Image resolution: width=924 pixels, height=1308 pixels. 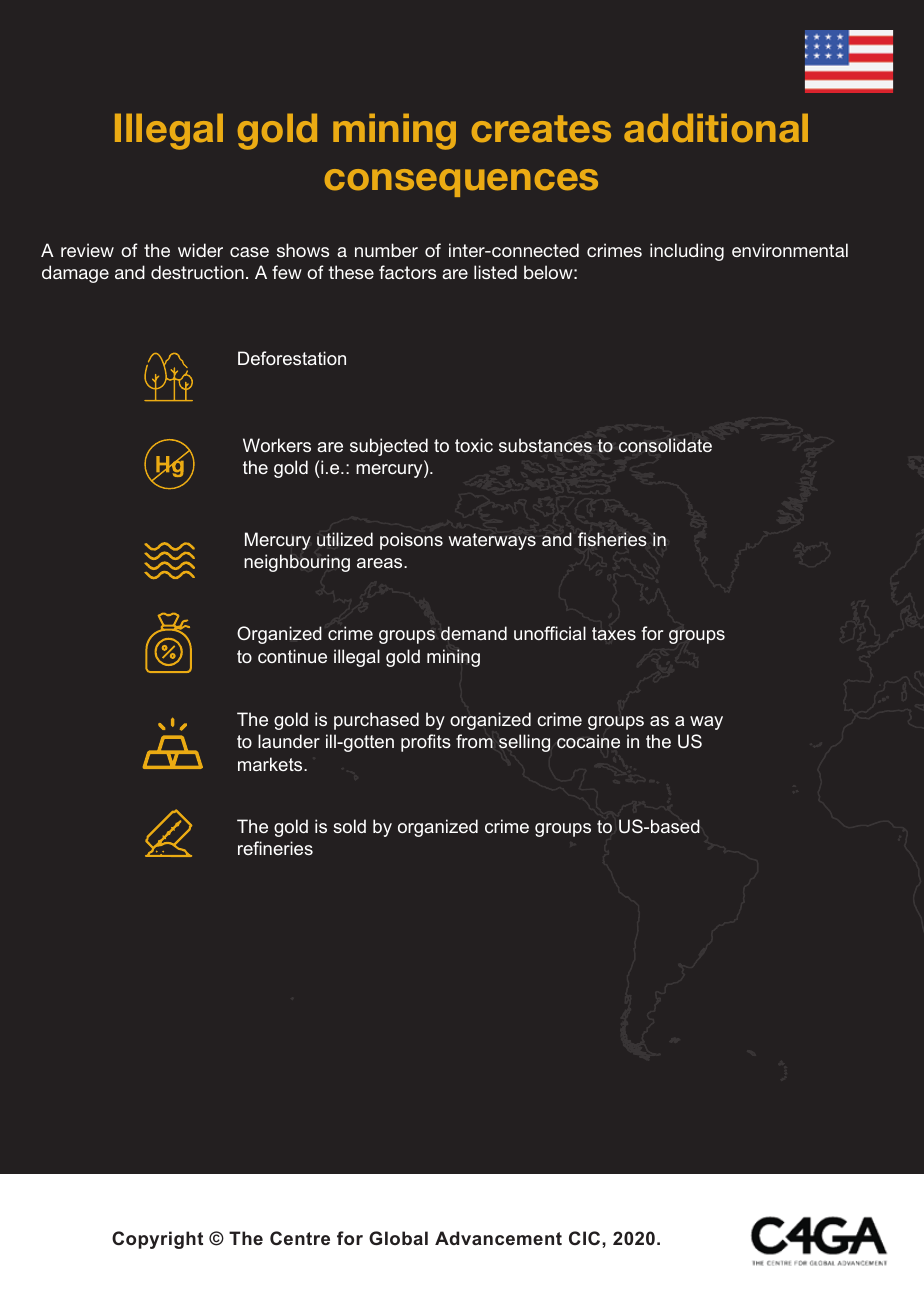 I want to click on toxic, so click(x=474, y=445).
